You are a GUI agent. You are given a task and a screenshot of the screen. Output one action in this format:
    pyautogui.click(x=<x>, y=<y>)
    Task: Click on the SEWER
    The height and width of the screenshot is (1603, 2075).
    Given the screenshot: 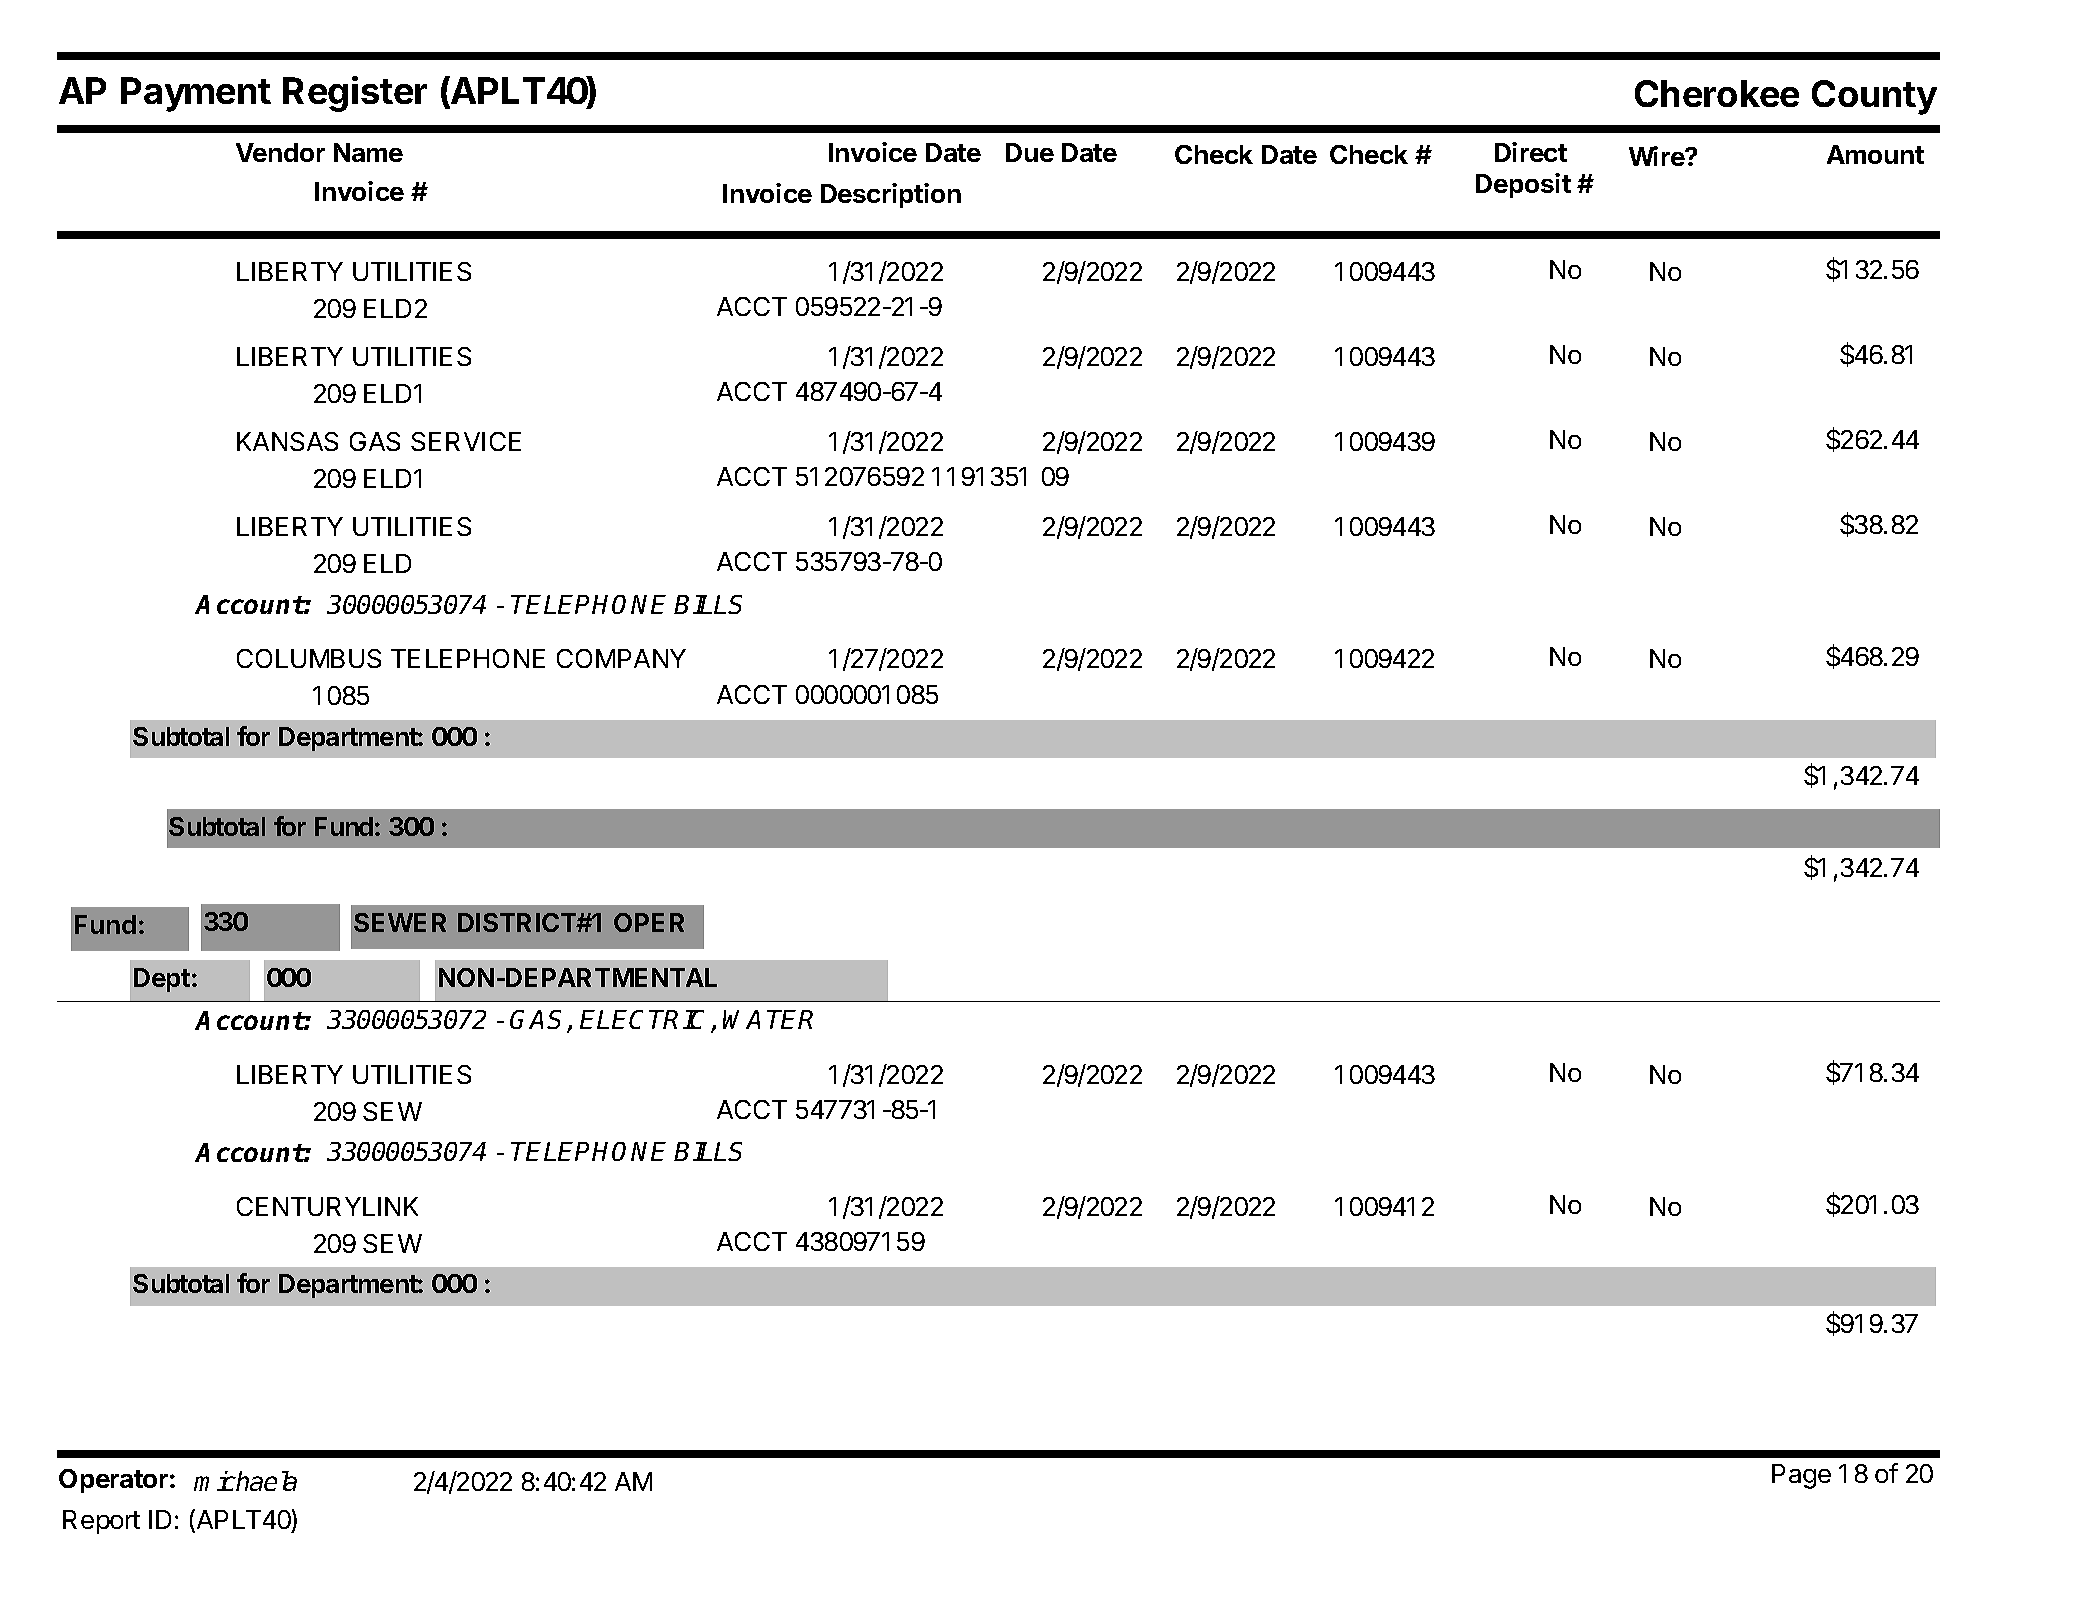 What is the action you would take?
    pyautogui.click(x=400, y=922)
